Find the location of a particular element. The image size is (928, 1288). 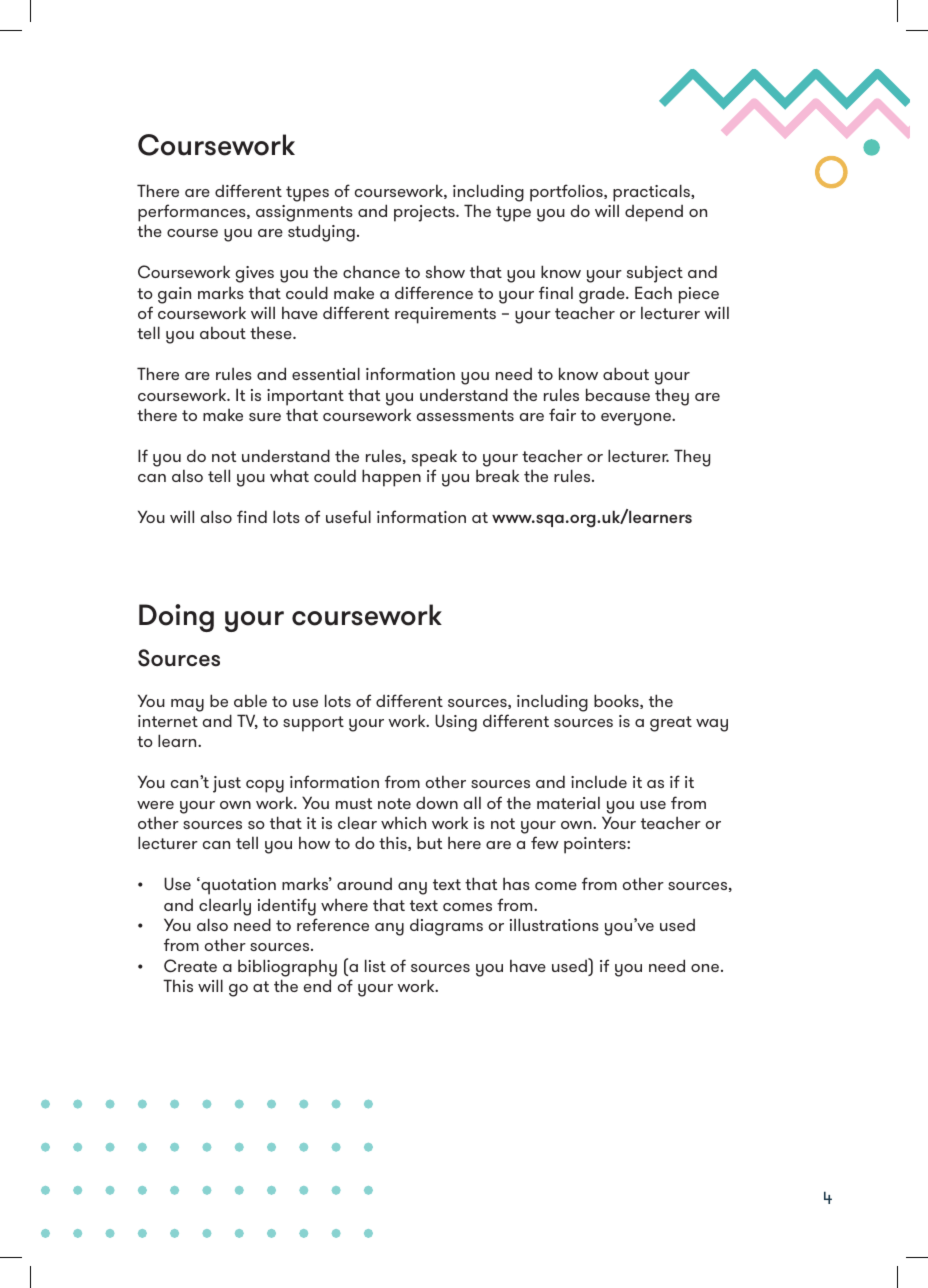

sure is located at coordinates (265, 417).
